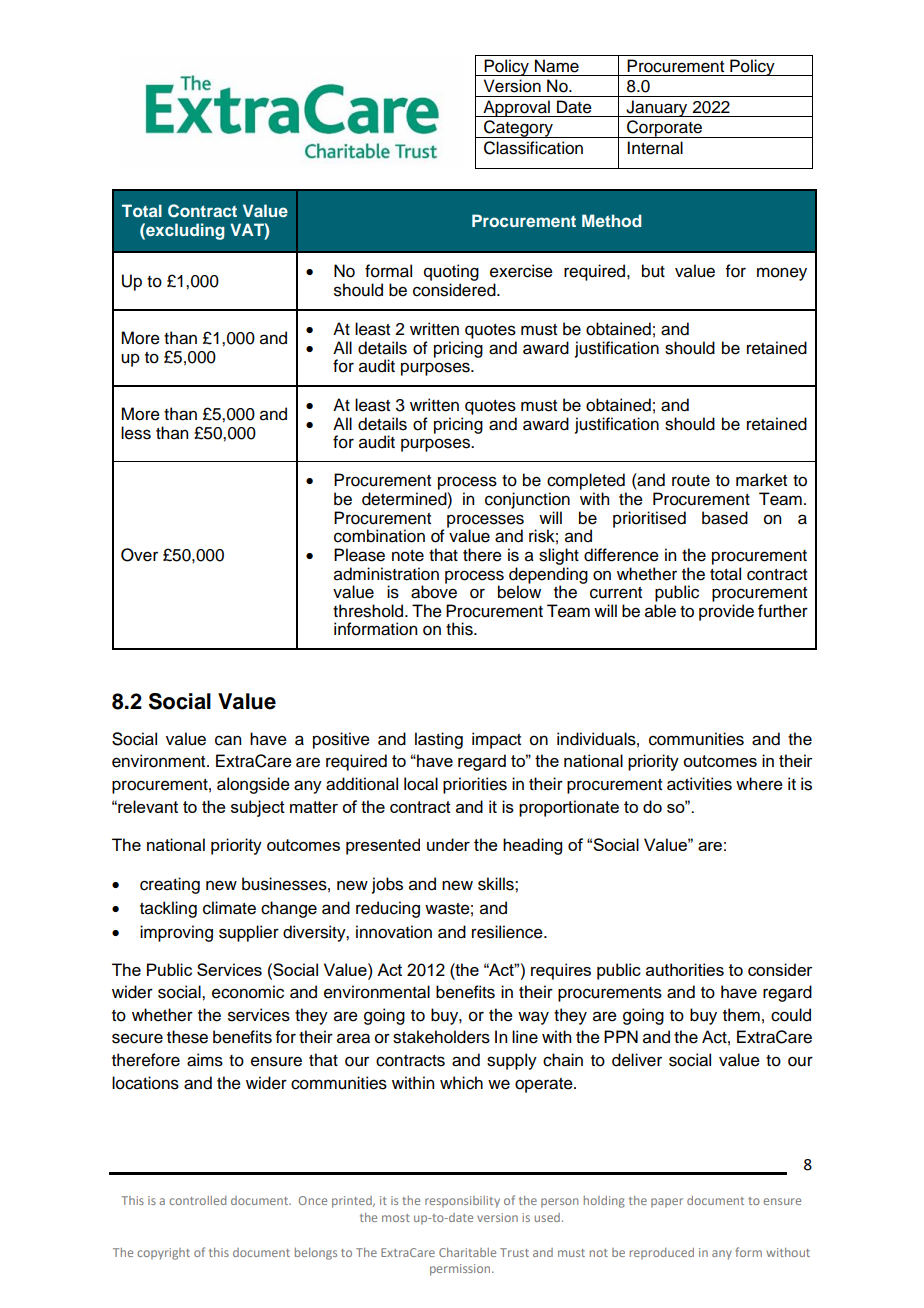 This image has height=1308, width=924. What do you see at coordinates (527, 500) in the image?
I see `conjunction` at bounding box center [527, 500].
